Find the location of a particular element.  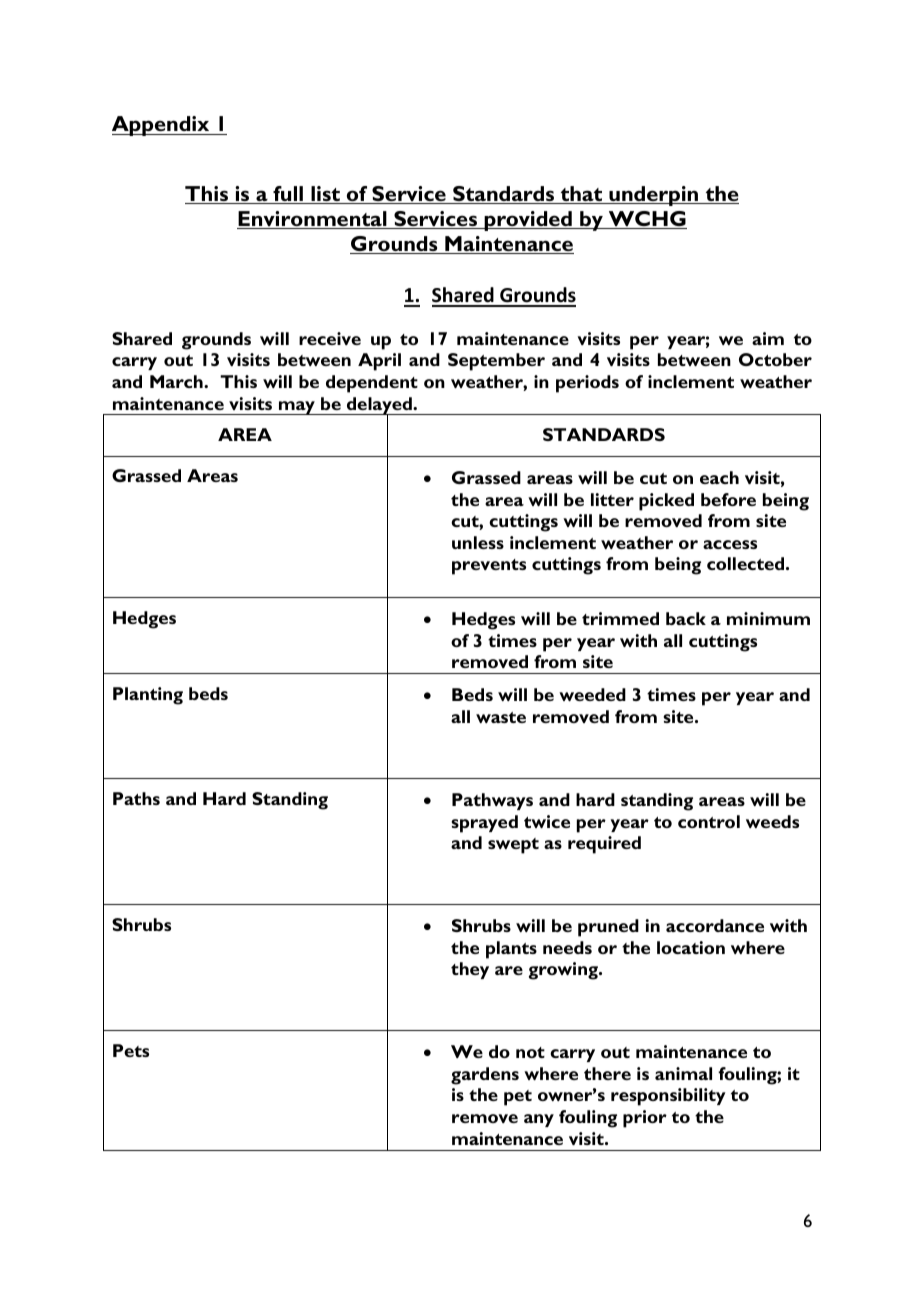

March is located at coordinates (177, 381).
